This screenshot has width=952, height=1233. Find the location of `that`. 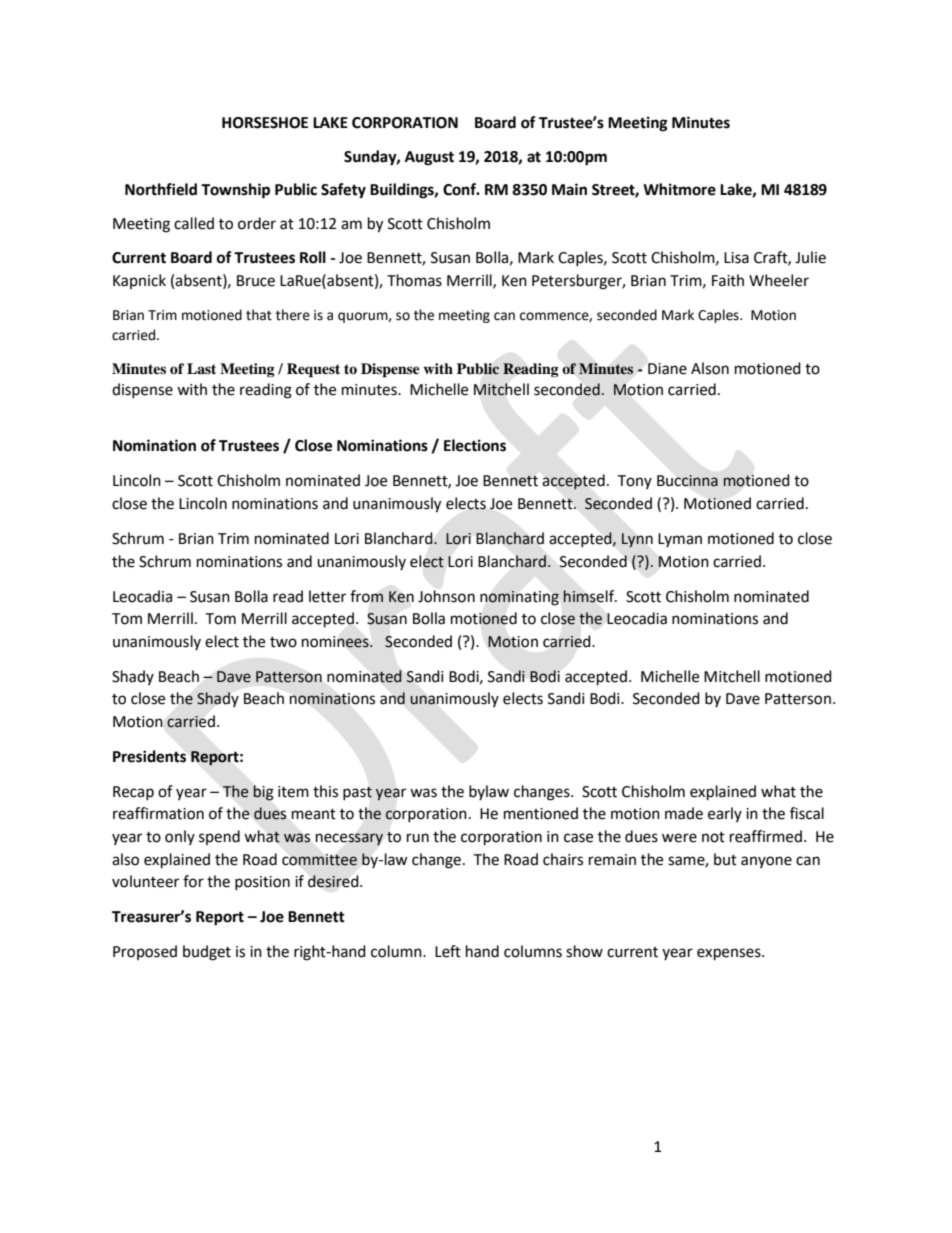

that is located at coordinates (259, 315).
